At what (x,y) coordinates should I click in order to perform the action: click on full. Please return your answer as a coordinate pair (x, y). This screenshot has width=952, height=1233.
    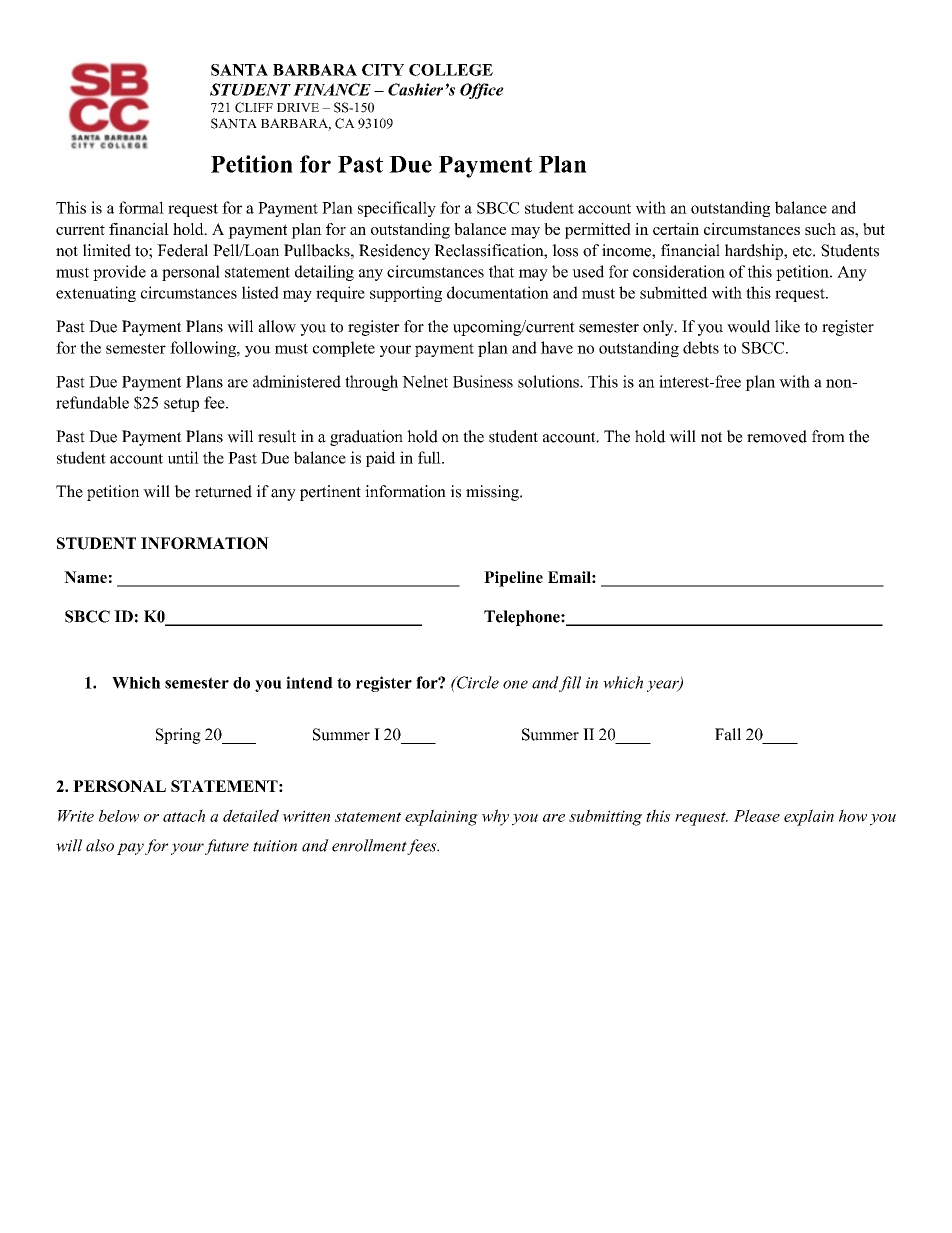
    Looking at the image, I should click on (430, 457).
